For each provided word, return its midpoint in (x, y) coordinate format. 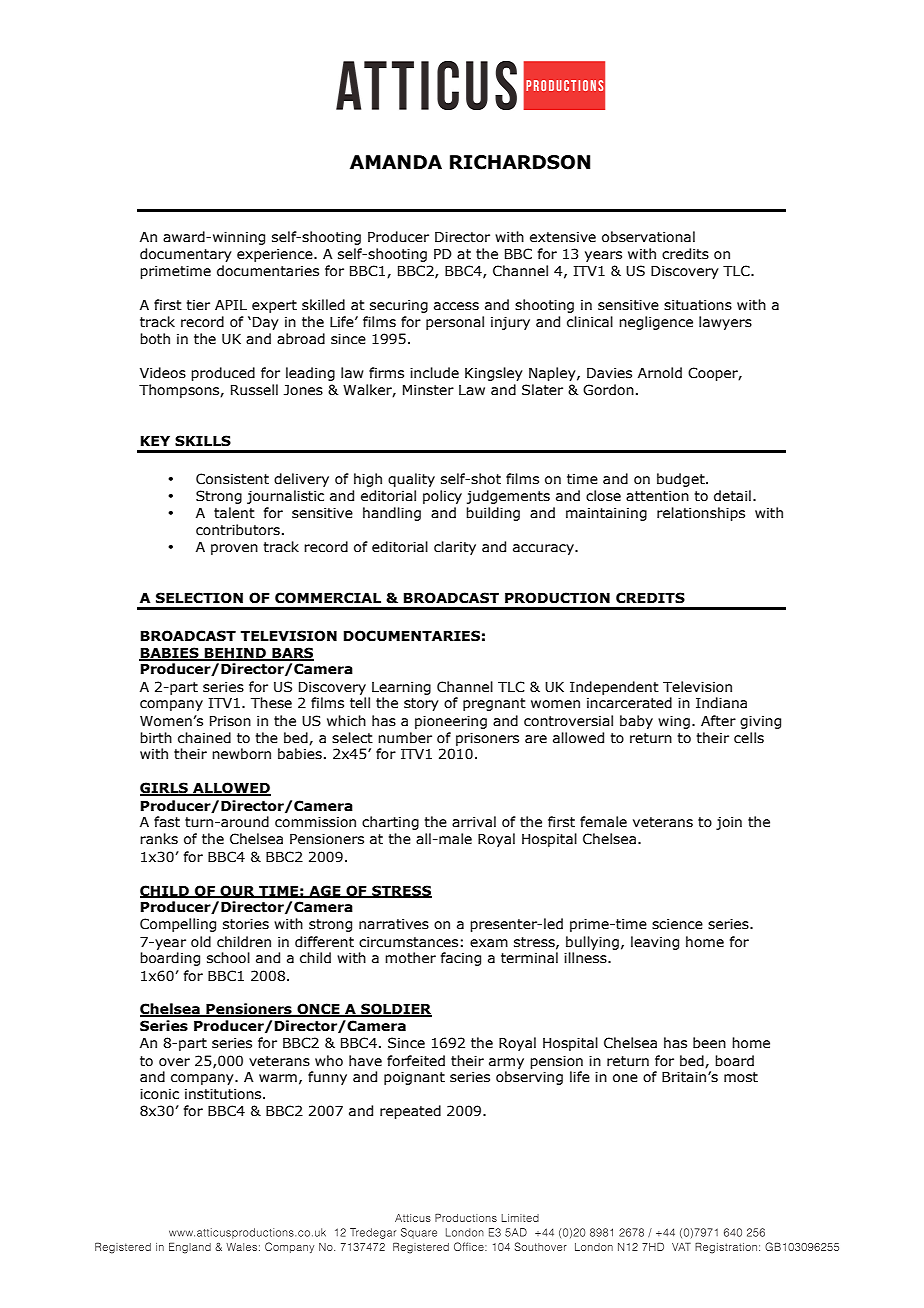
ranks (159, 839)
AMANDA (396, 162)
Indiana (721, 703)
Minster (428, 390)
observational (648, 237)
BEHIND (235, 654)
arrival (474, 822)
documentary (186, 255)
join (729, 823)
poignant (414, 1078)
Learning (401, 688)
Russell (254, 390)
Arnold (660, 373)
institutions (224, 1094)
